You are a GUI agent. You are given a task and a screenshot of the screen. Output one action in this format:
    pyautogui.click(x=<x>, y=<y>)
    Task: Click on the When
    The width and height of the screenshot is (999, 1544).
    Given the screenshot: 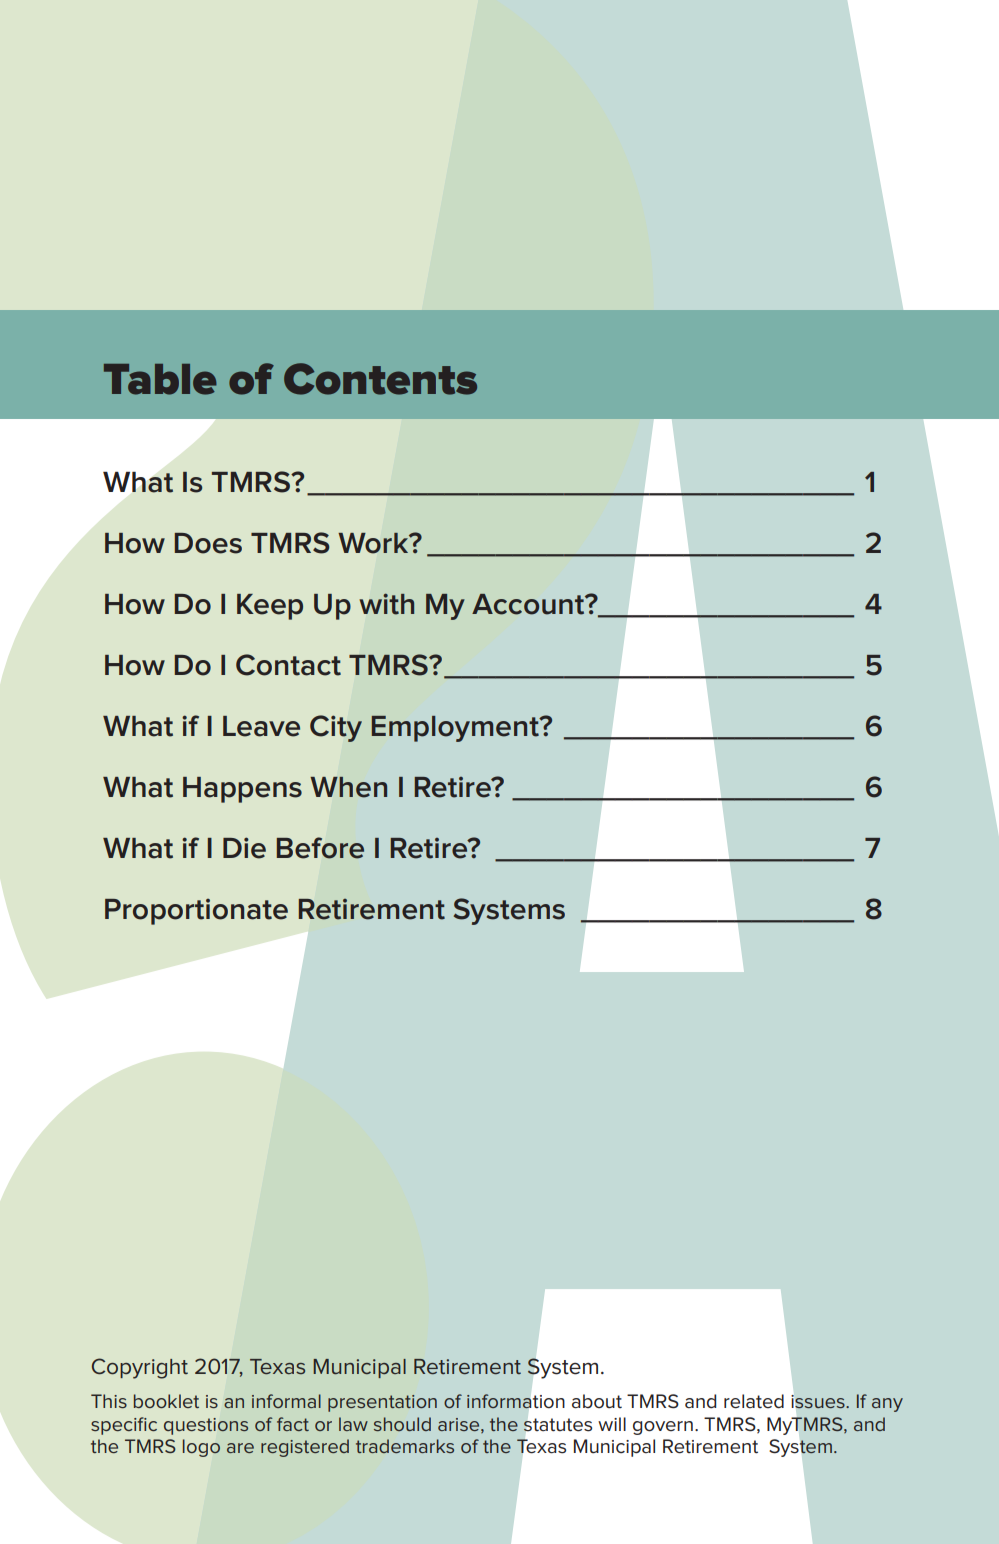 What is the action you would take?
    pyautogui.click(x=348, y=787)
